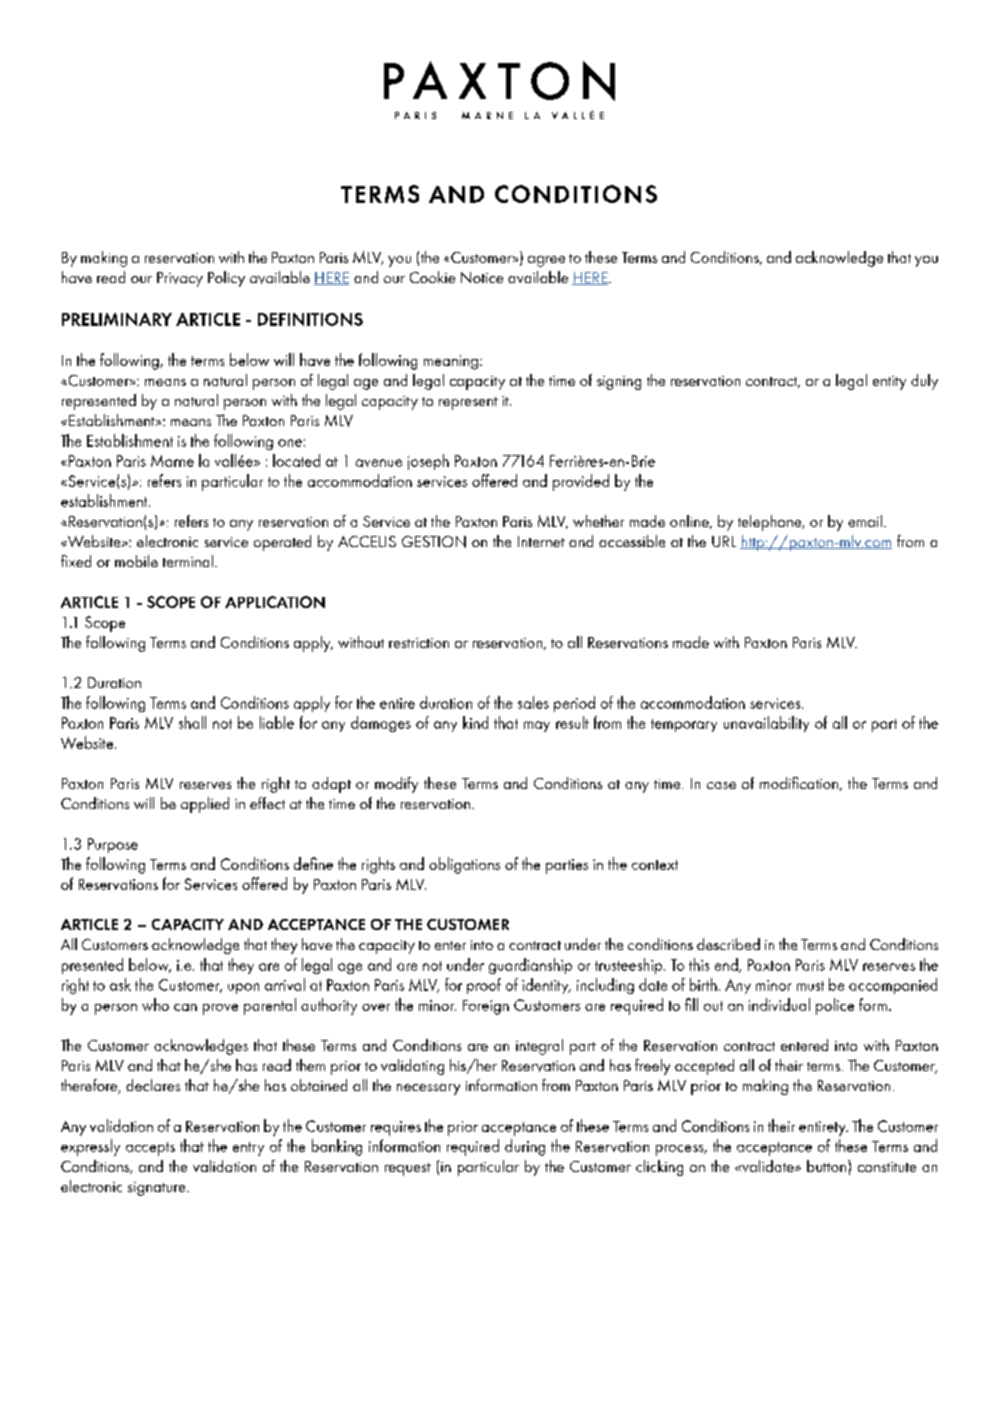 The image size is (999, 1414). Describe the element at coordinates (180, 279) in the screenshot. I see `Privacy` at that location.
